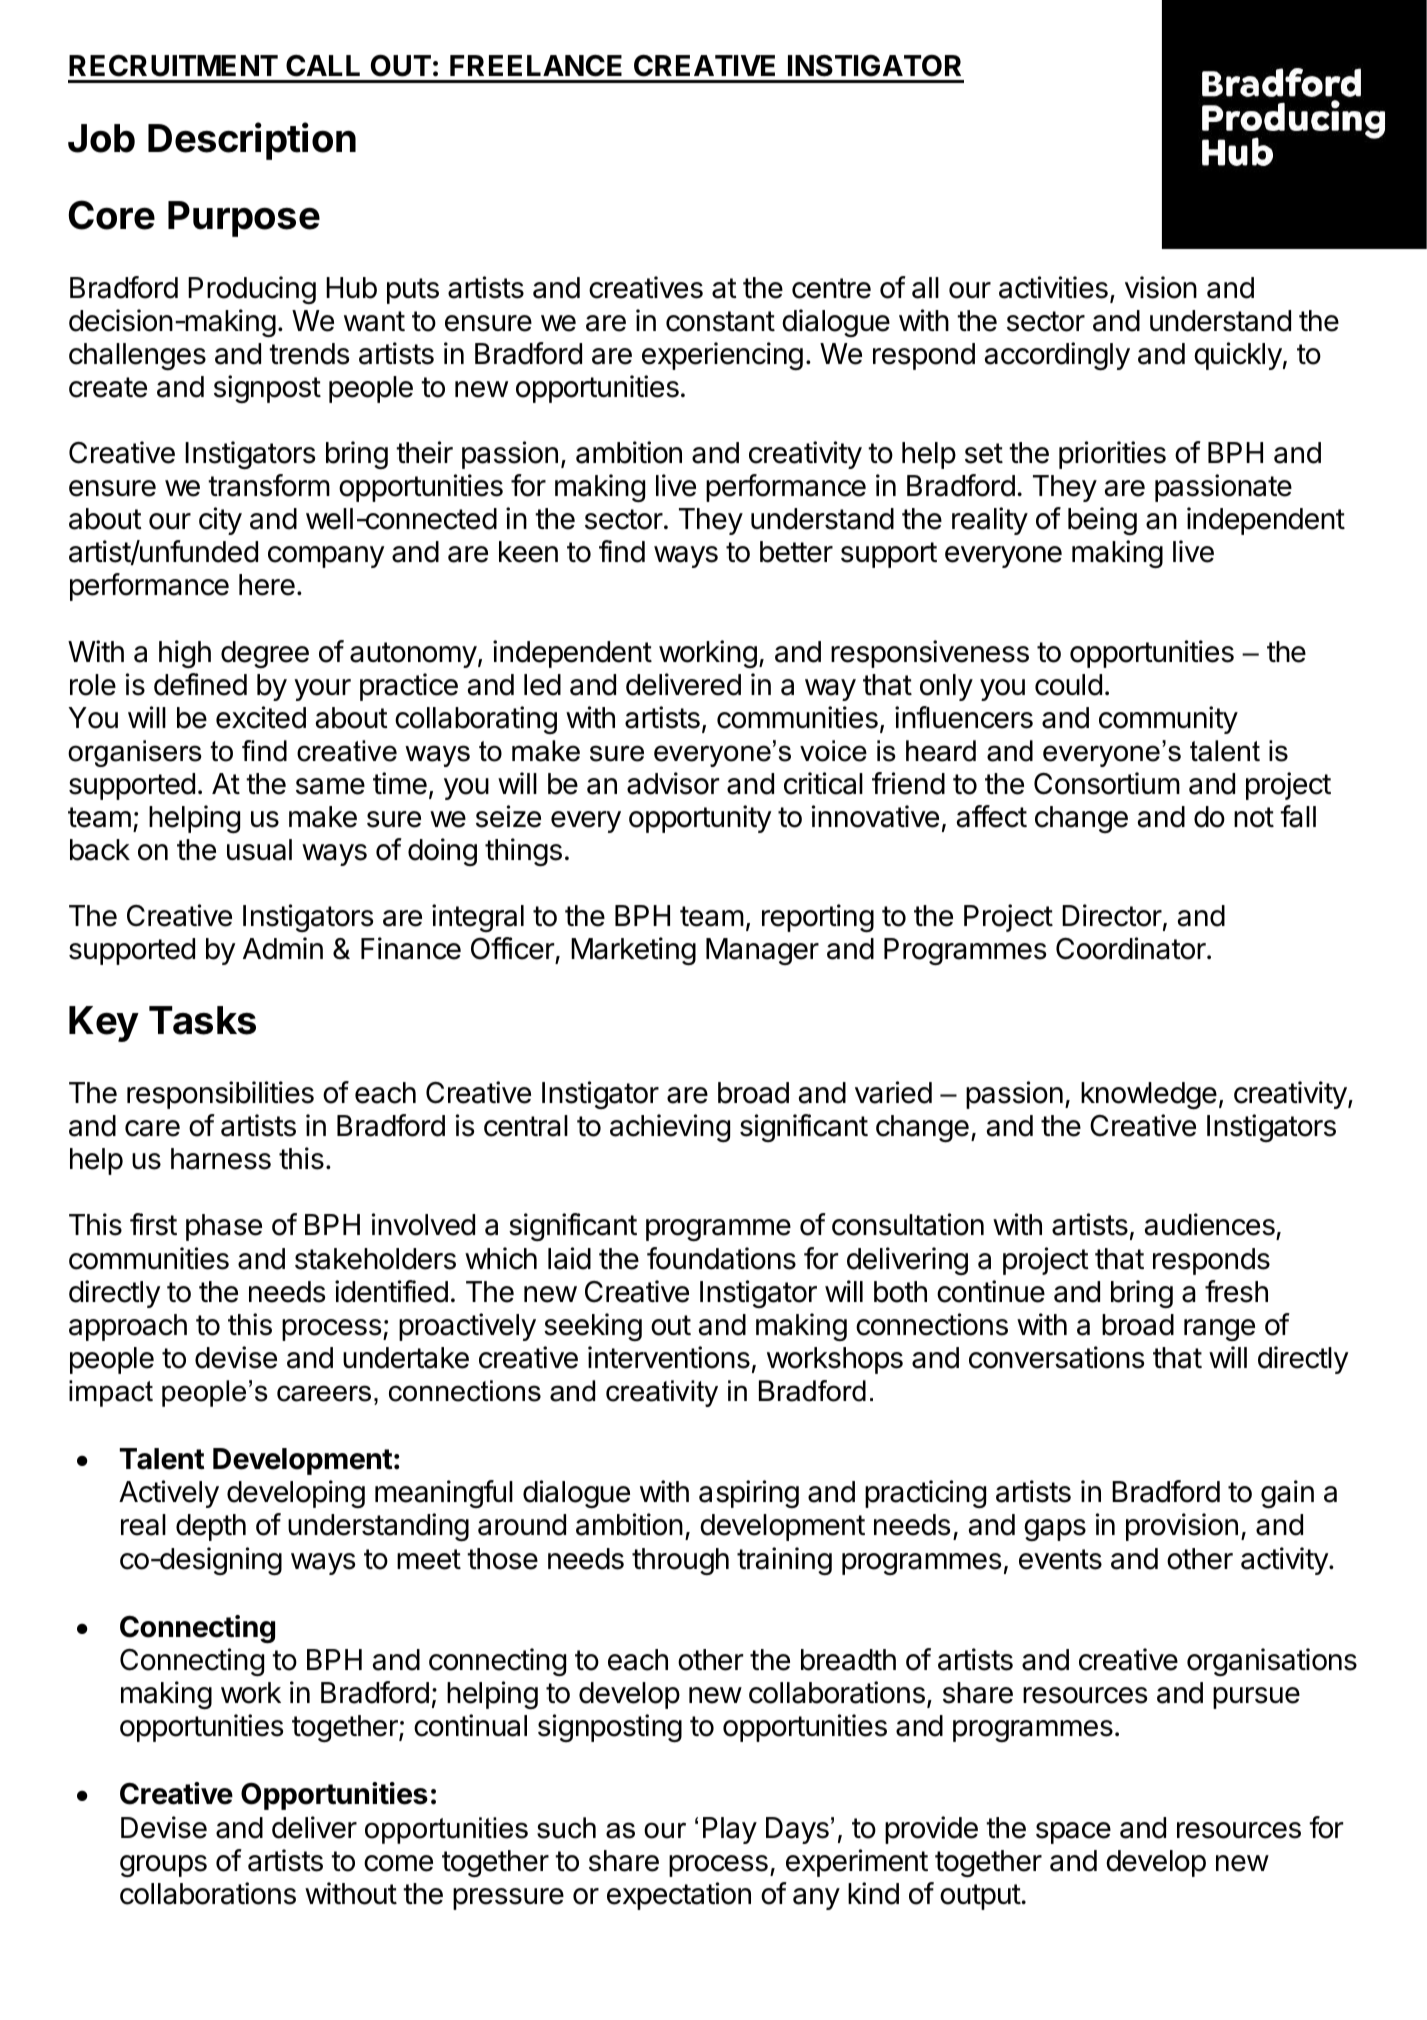  What do you see at coordinates (1053, 287) in the image?
I see `activities` at bounding box center [1053, 287].
